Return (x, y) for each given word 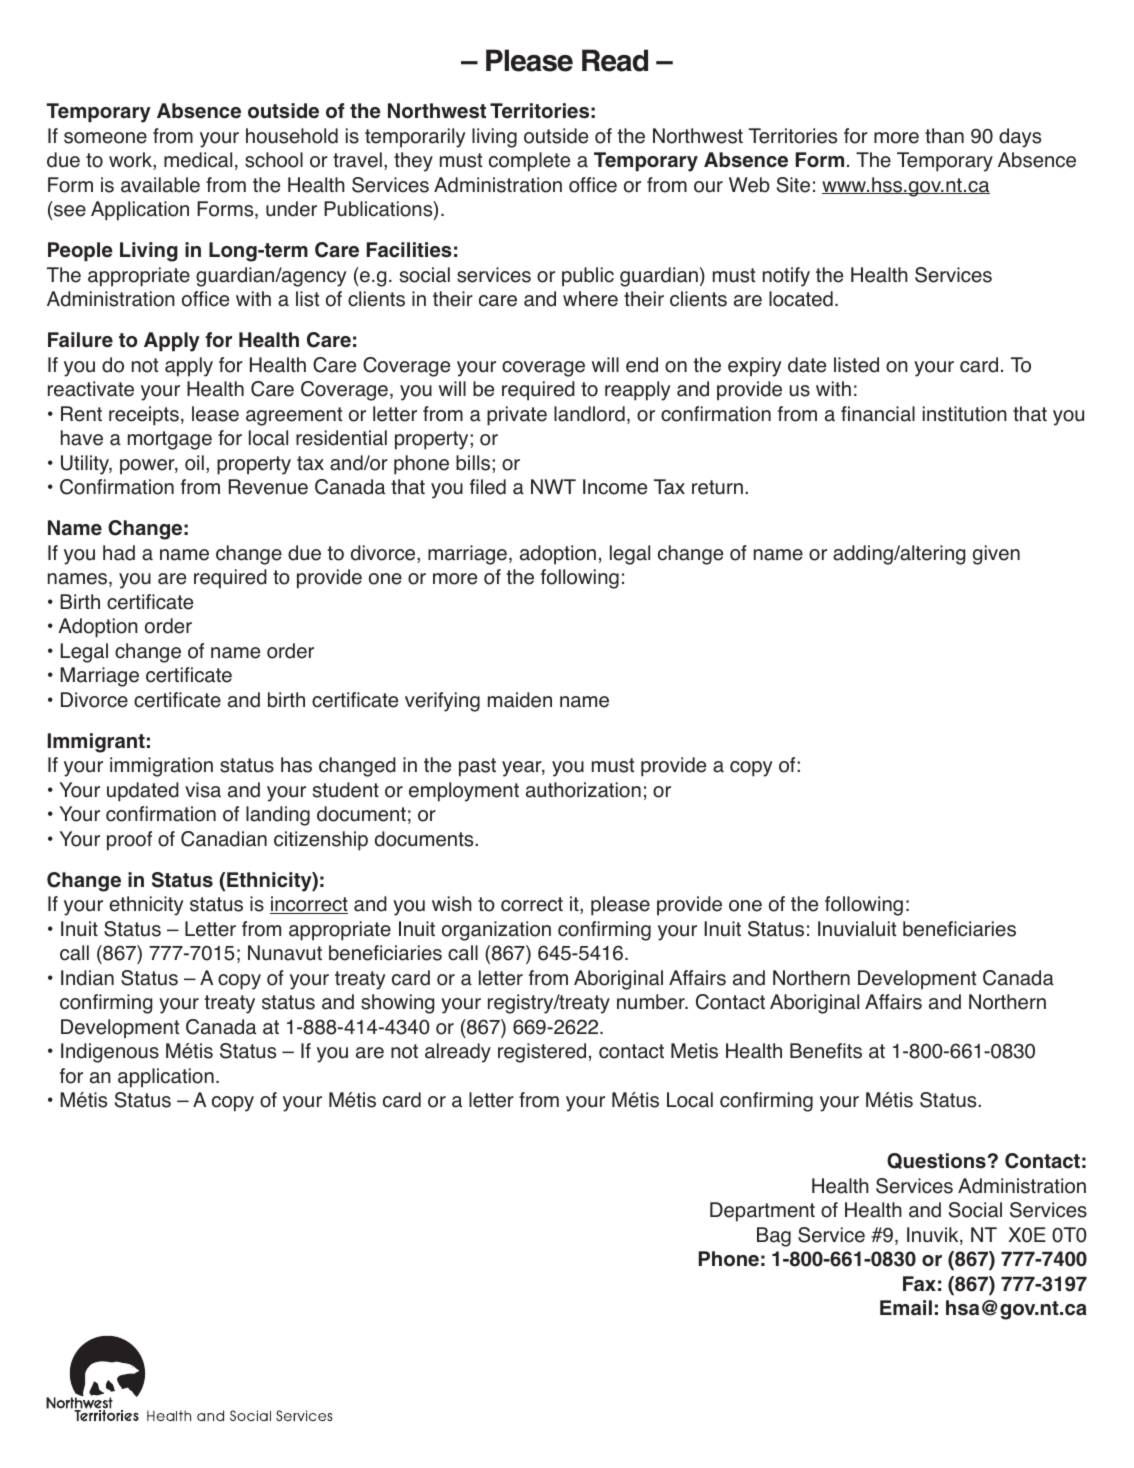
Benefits (826, 1051)
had (119, 553)
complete (529, 162)
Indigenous (110, 1053)
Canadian (224, 839)
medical (198, 160)
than (944, 136)
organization (496, 931)
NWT (553, 486)
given (996, 555)
